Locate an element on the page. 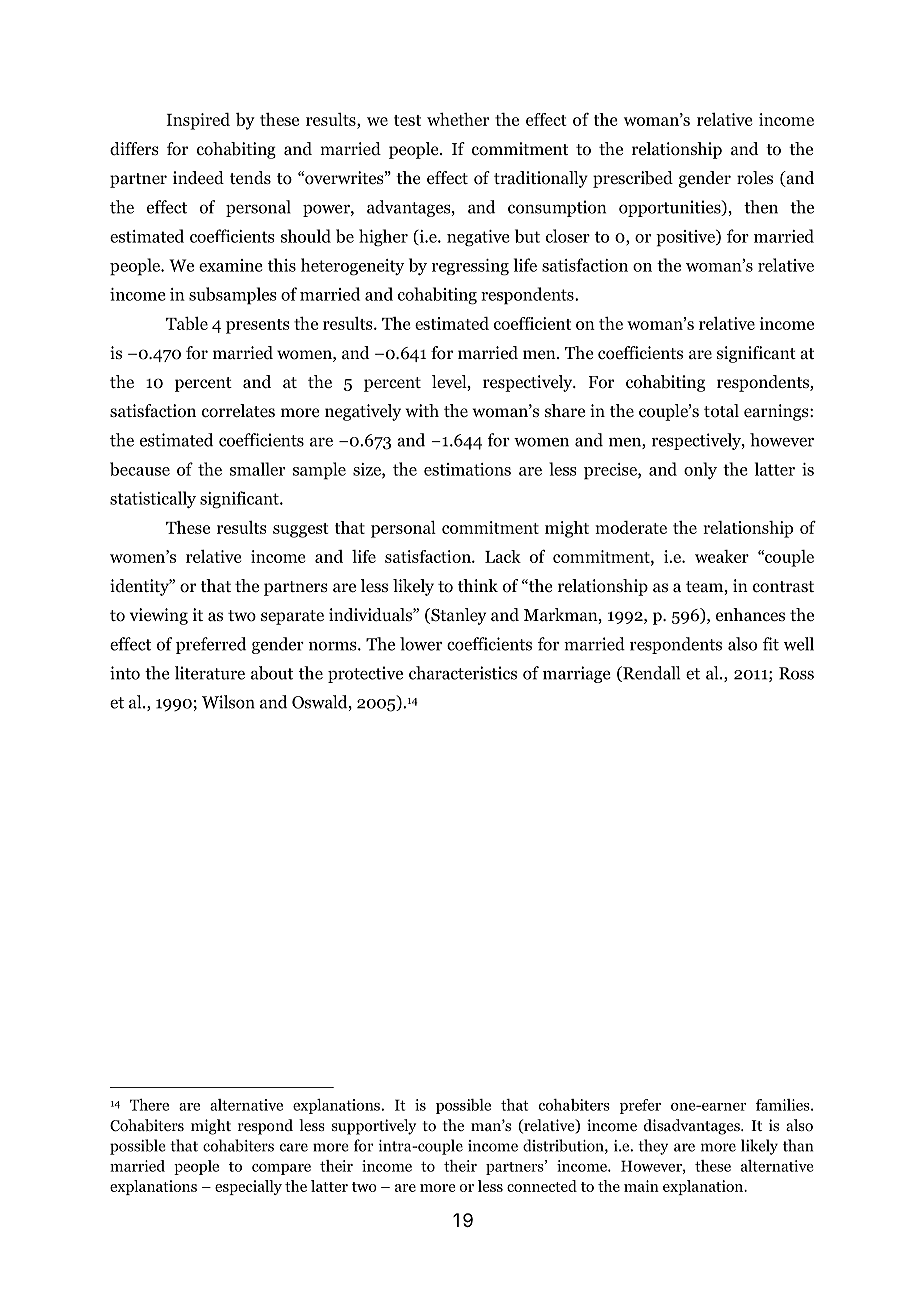 Image resolution: width=924 pixels, height=1308 pixels. literature is located at coordinates (210, 673).
